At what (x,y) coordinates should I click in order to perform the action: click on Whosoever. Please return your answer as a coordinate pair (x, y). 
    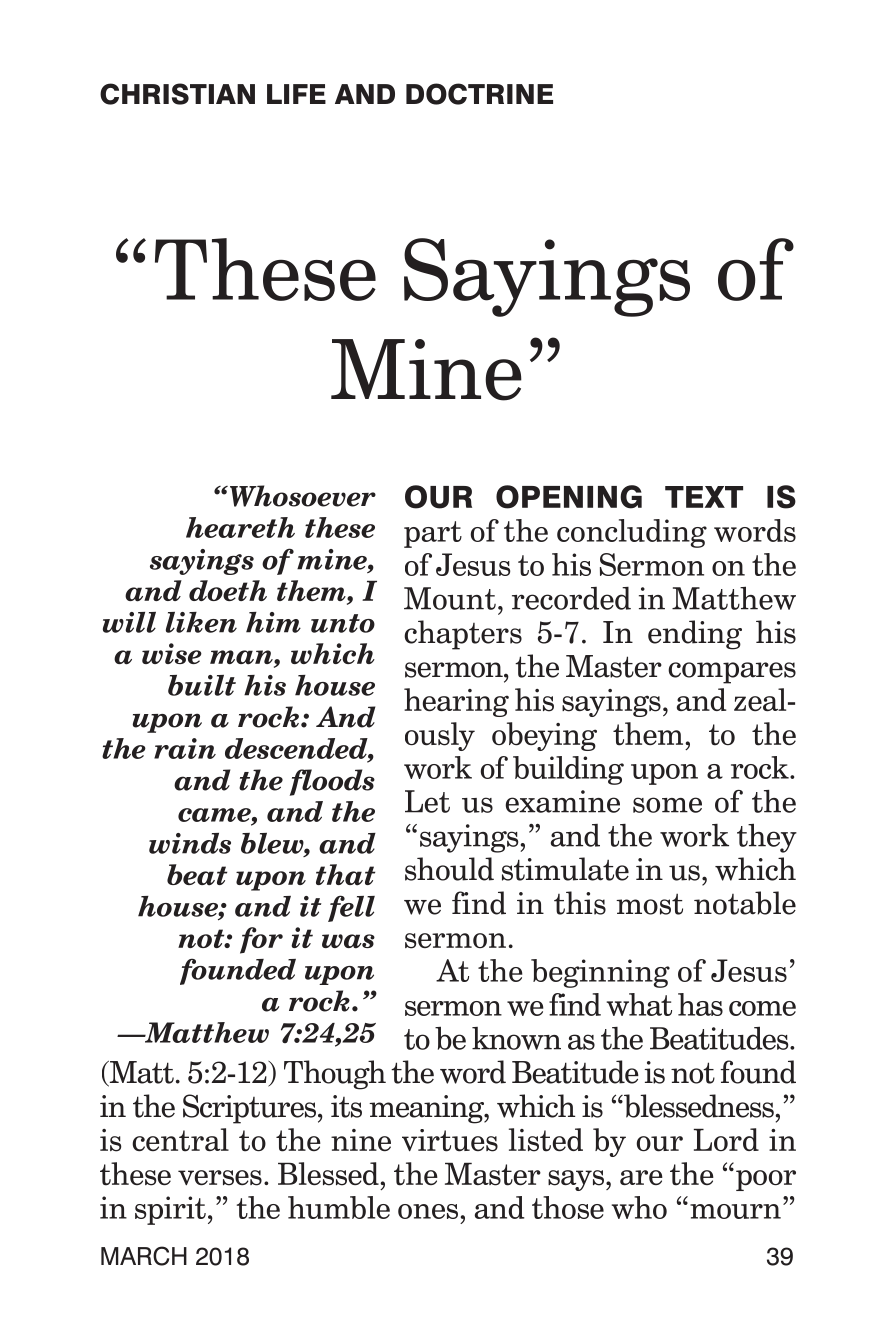
    Looking at the image, I should click on (303, 496).
